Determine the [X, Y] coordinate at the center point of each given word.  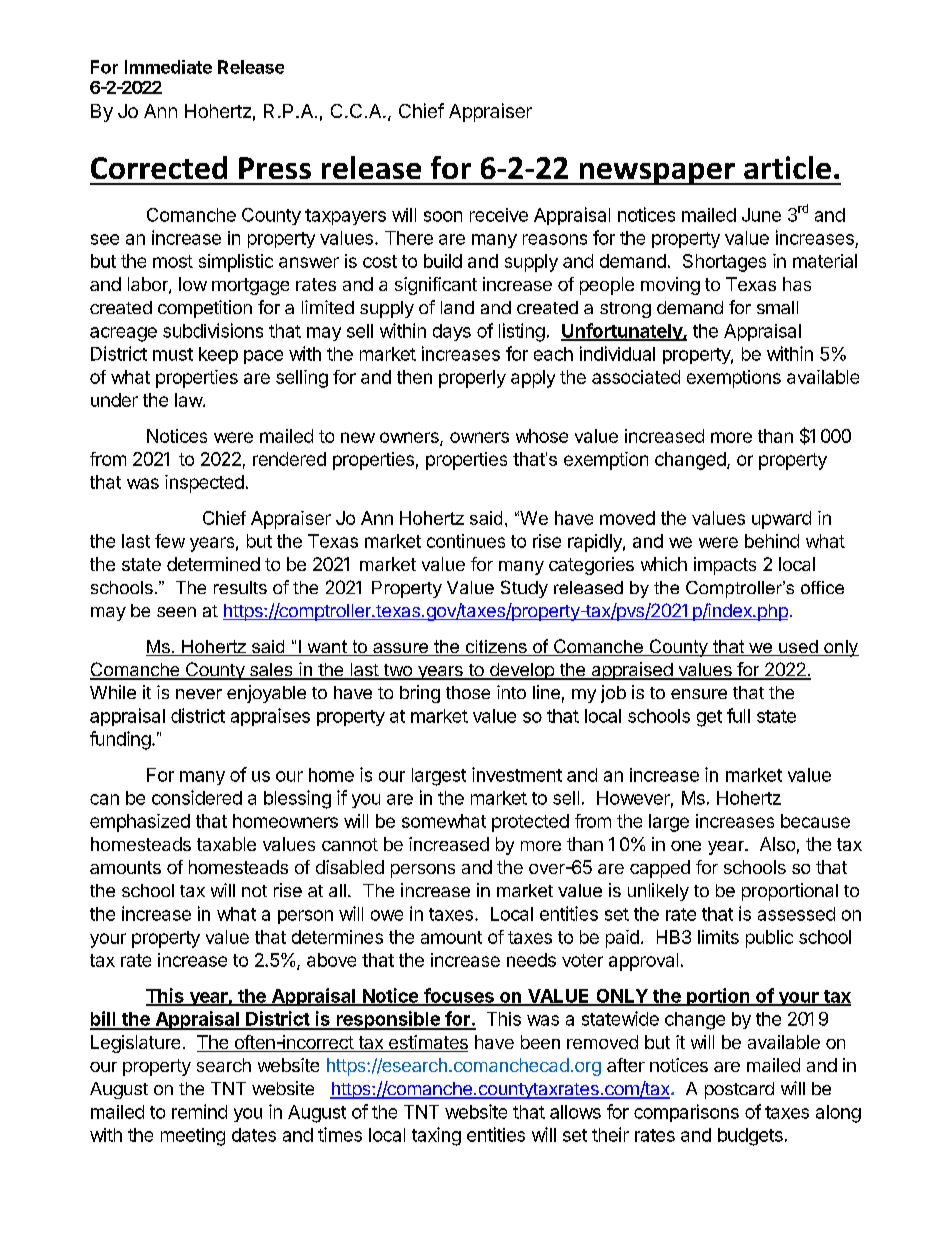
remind [199, 1111]
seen [176, 612]
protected [530, 823]
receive [499, 215]
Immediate [168, 67]
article [787, 167]
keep [218, 355]
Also [777, 844]
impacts [725, 566]
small [777, 307]
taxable [226, 844]
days [452, 332]
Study [524, 589]
